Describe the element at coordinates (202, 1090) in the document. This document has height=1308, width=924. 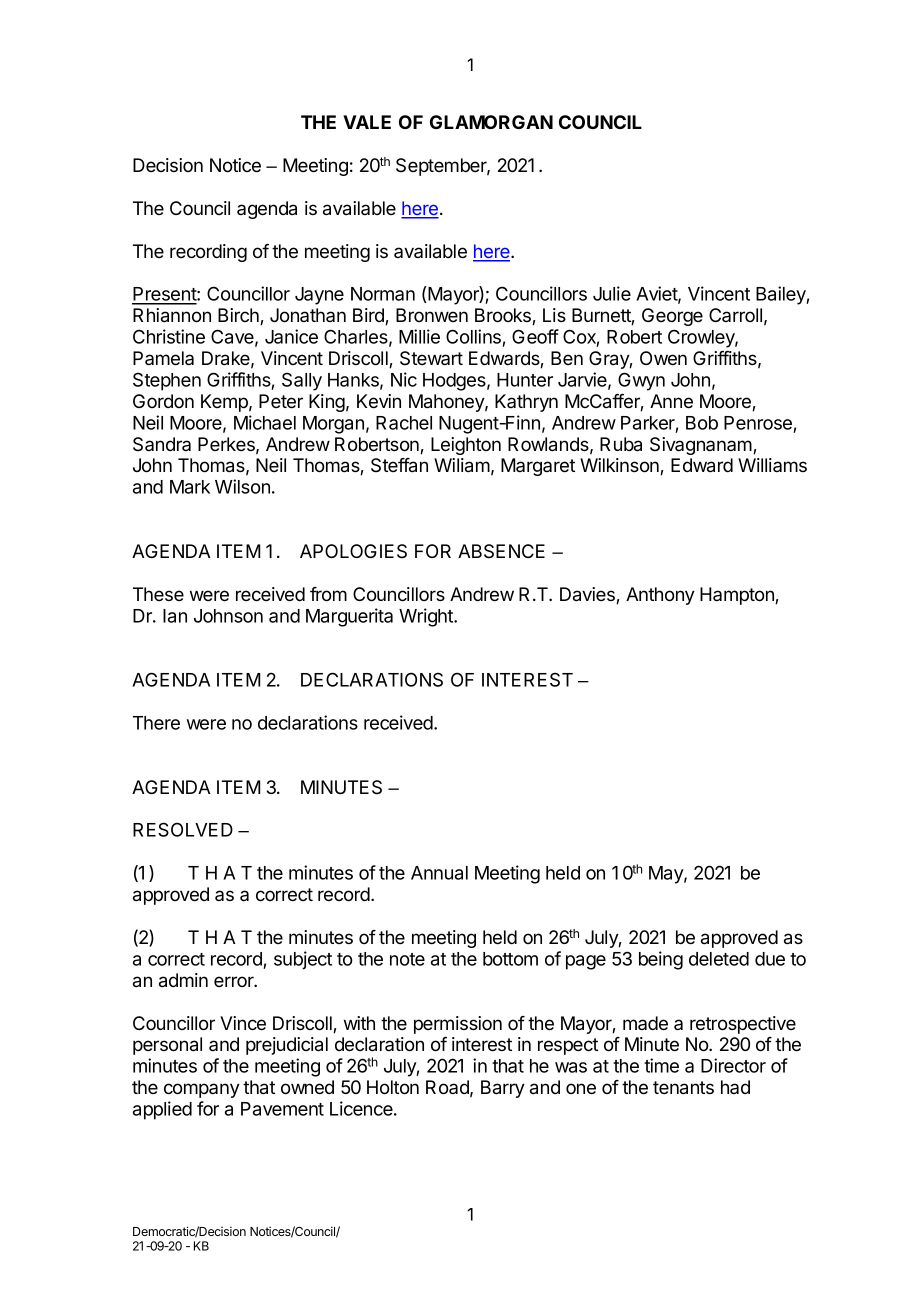
I see `company` at that location.
